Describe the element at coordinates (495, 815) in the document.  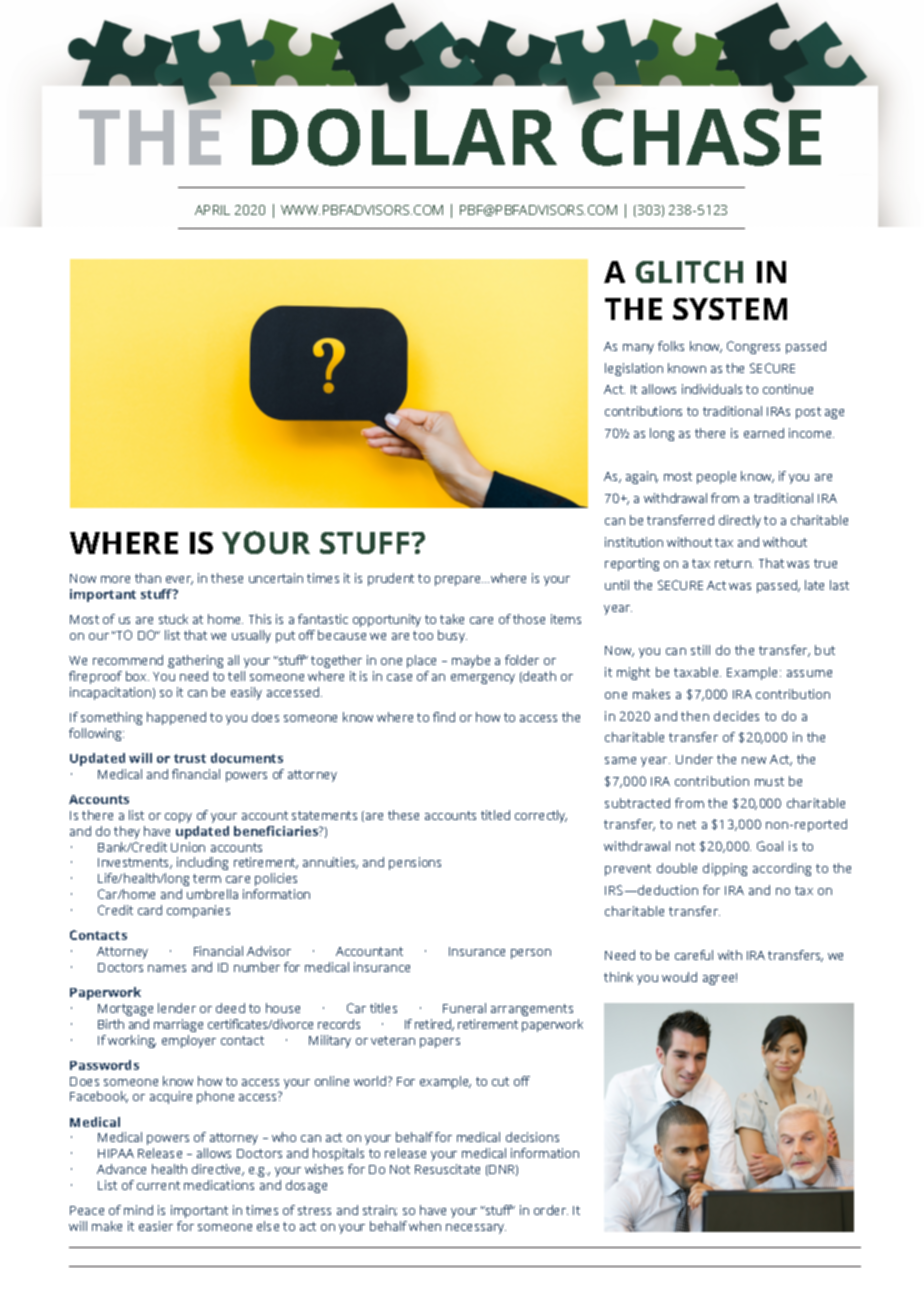
I see `titled` at that location.
